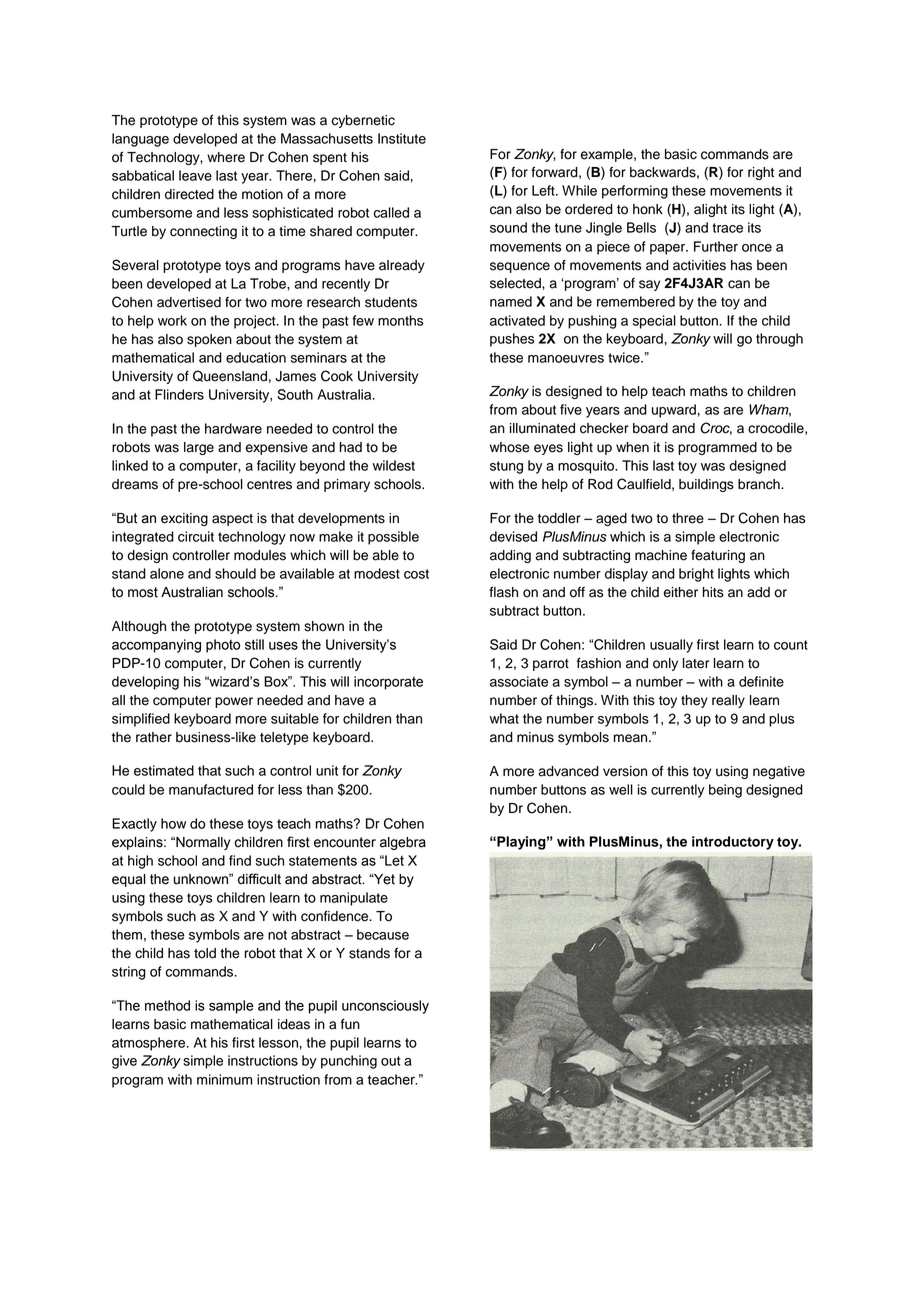 Image resolution: width=924 pixels, height=1308 pixels. I want to click on Institute, so click(402, 138).
